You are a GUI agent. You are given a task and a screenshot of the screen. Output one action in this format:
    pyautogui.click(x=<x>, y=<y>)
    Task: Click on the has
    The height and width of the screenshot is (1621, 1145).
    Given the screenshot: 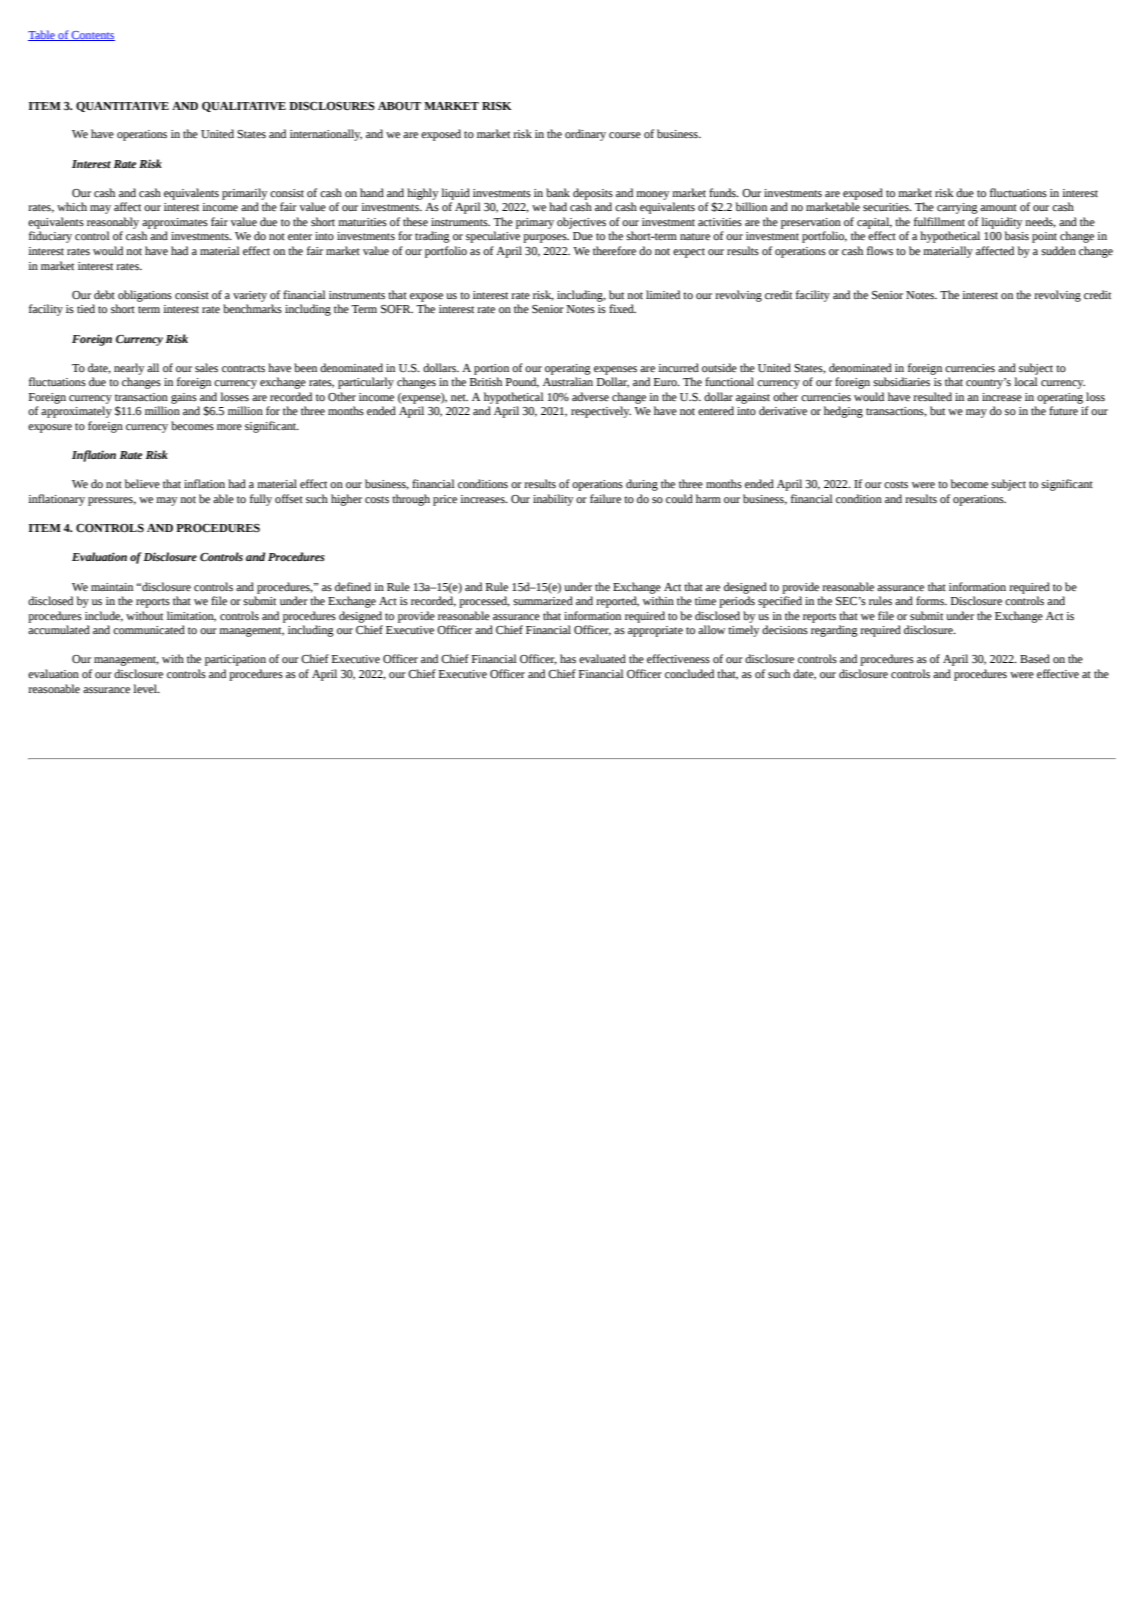 What is the action you would take?
    pyautogui.click(x=568, y=658)
